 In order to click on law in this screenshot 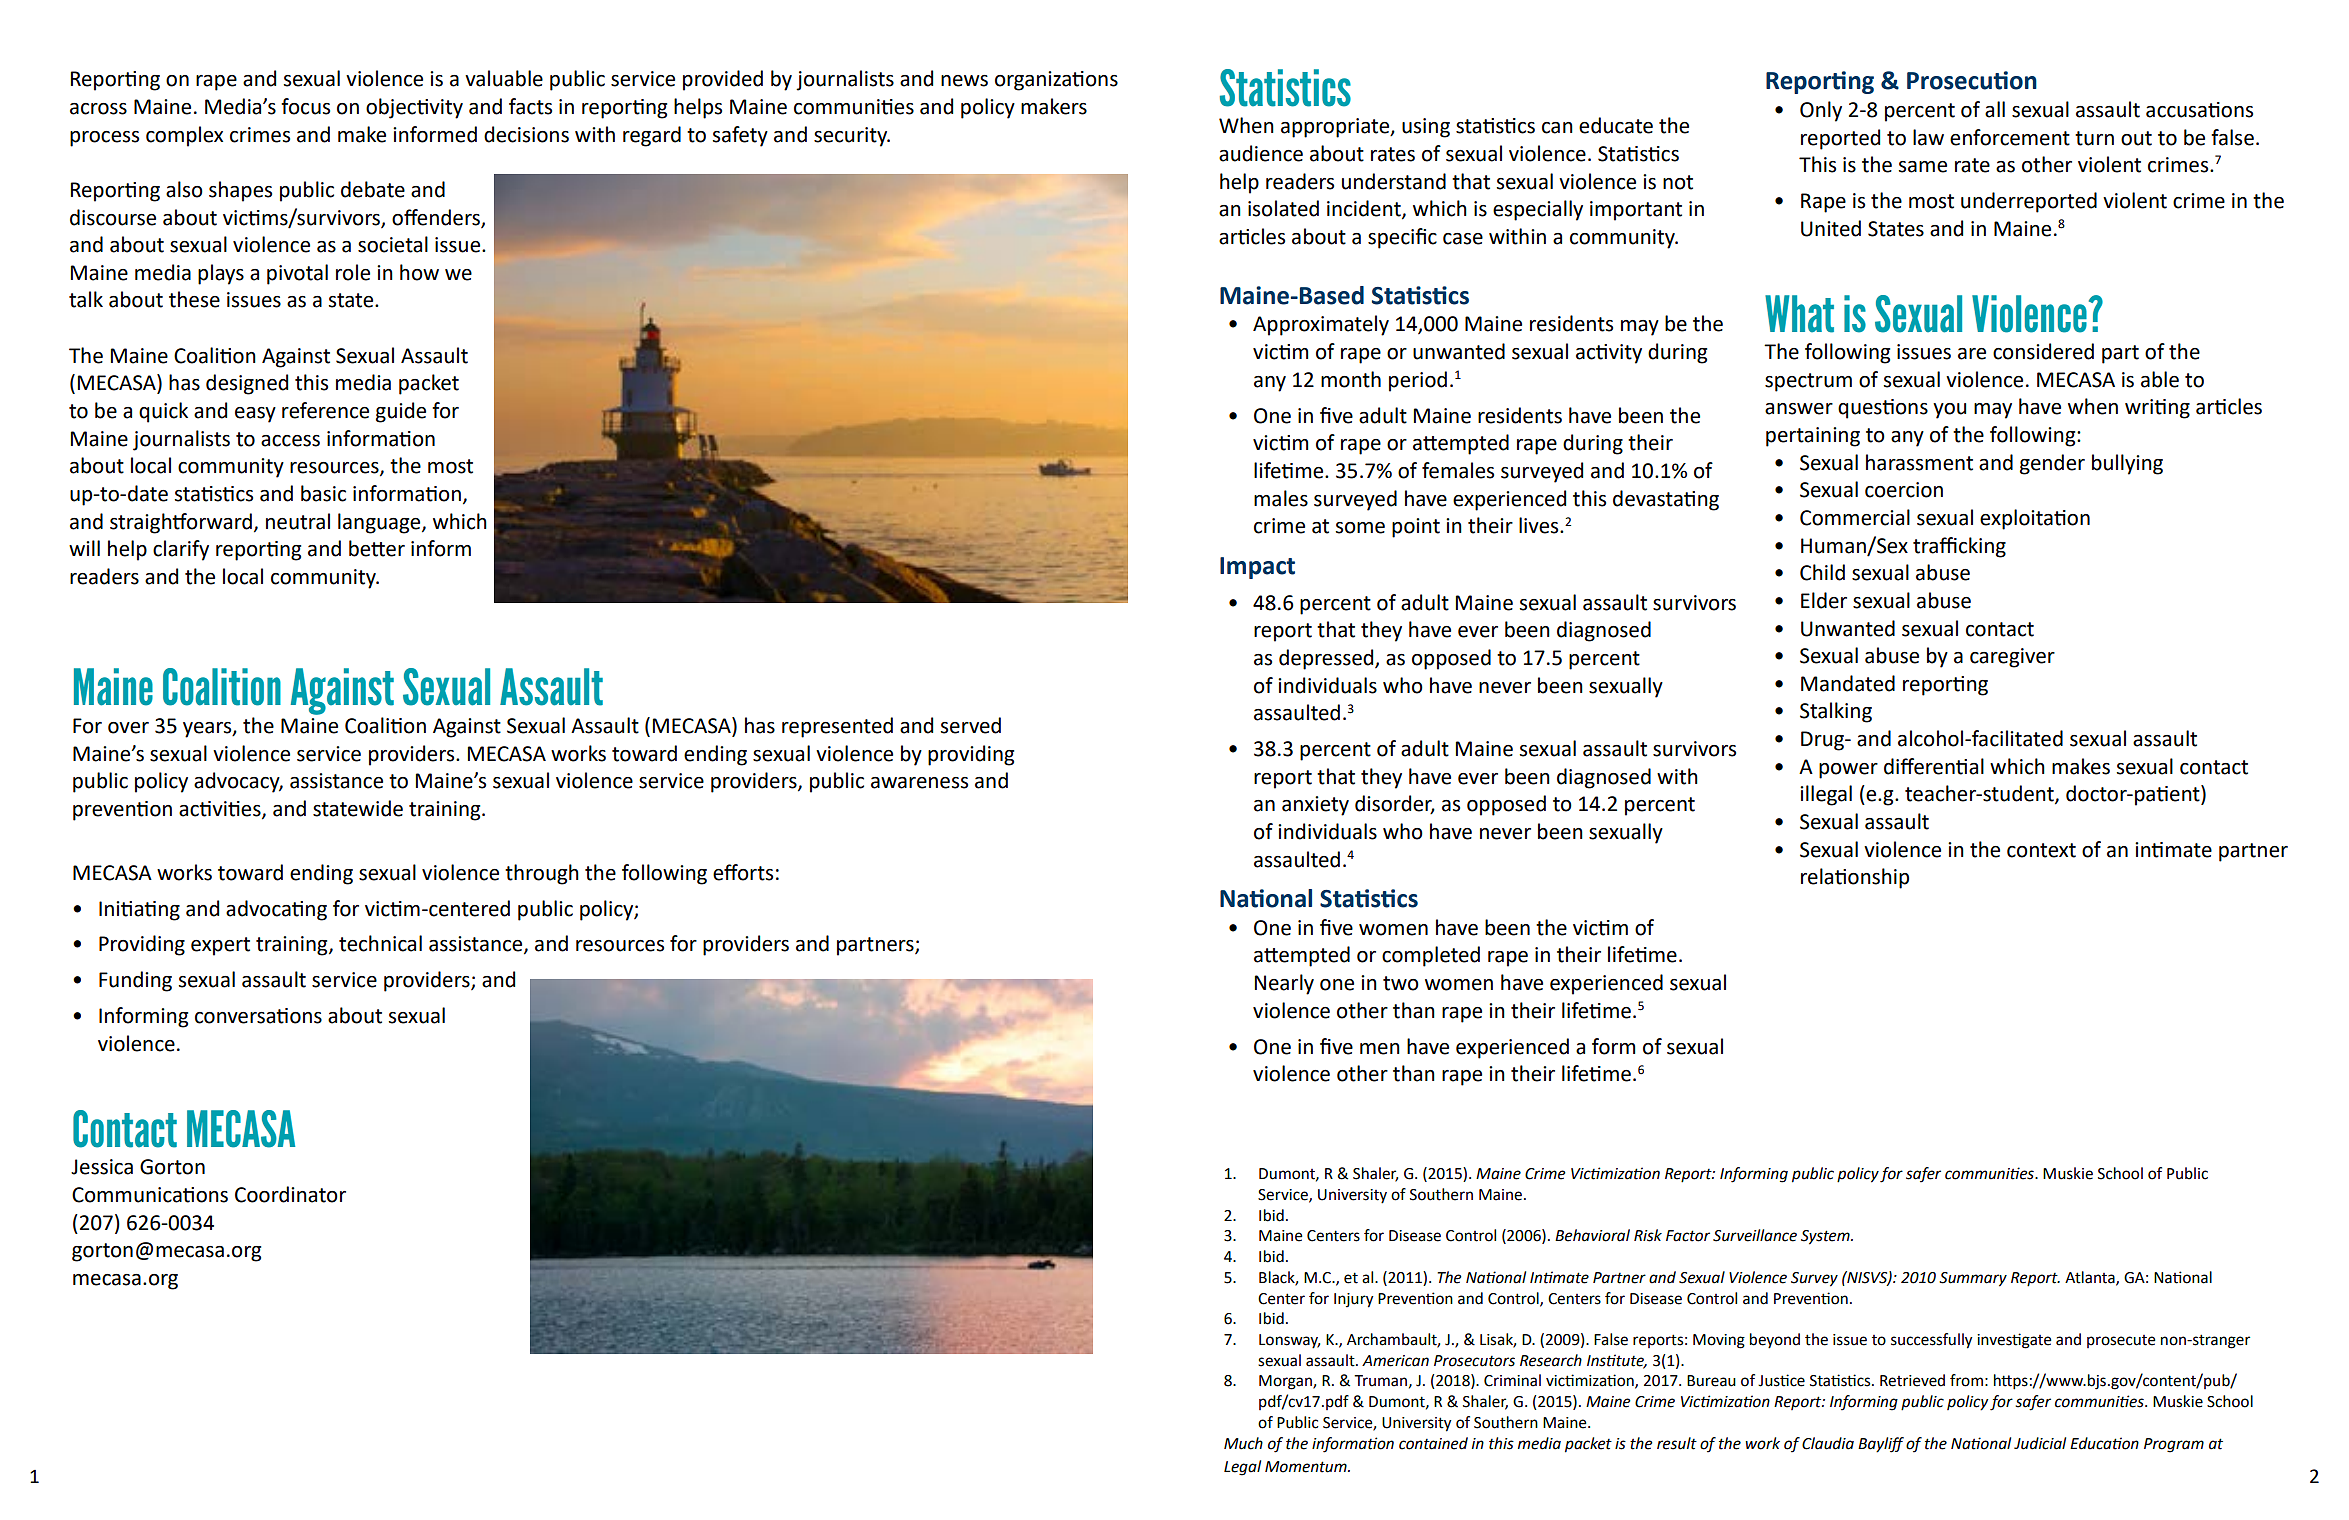, I will do `click(1928, 137)`.
